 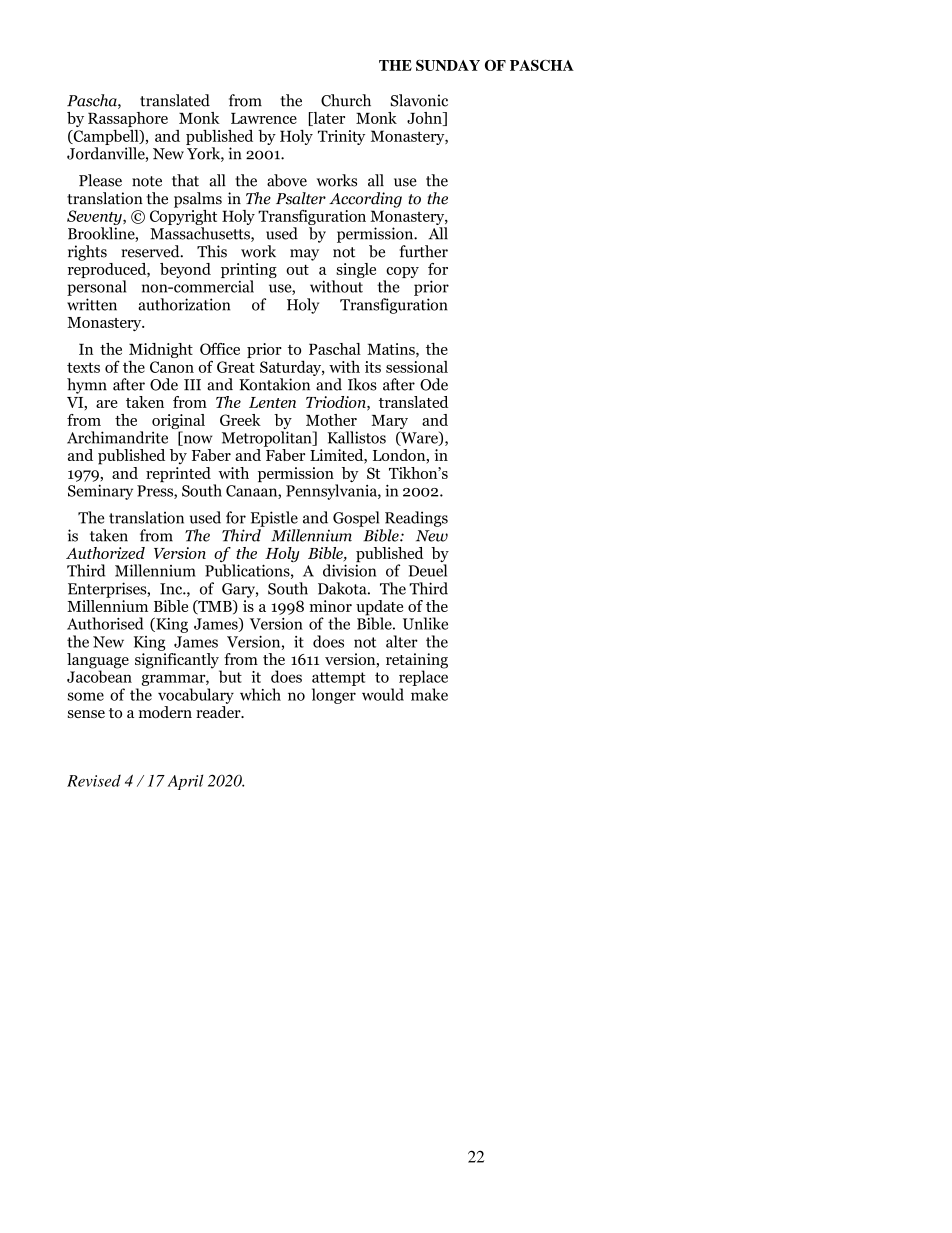 I want to click on Revised, so click(x=94, y=780).
